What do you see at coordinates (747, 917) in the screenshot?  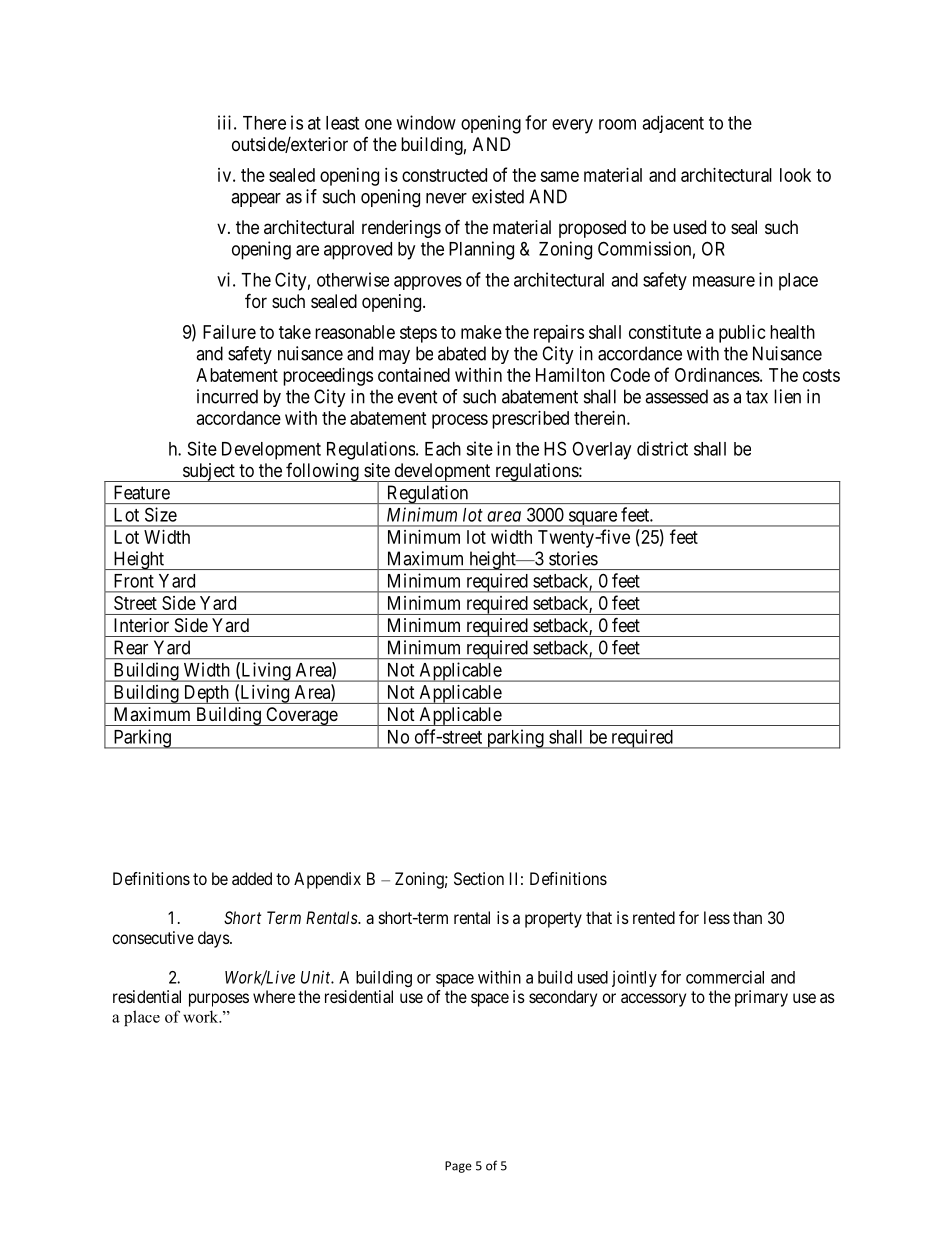 I see `than` at bounding box center [747, 917].
